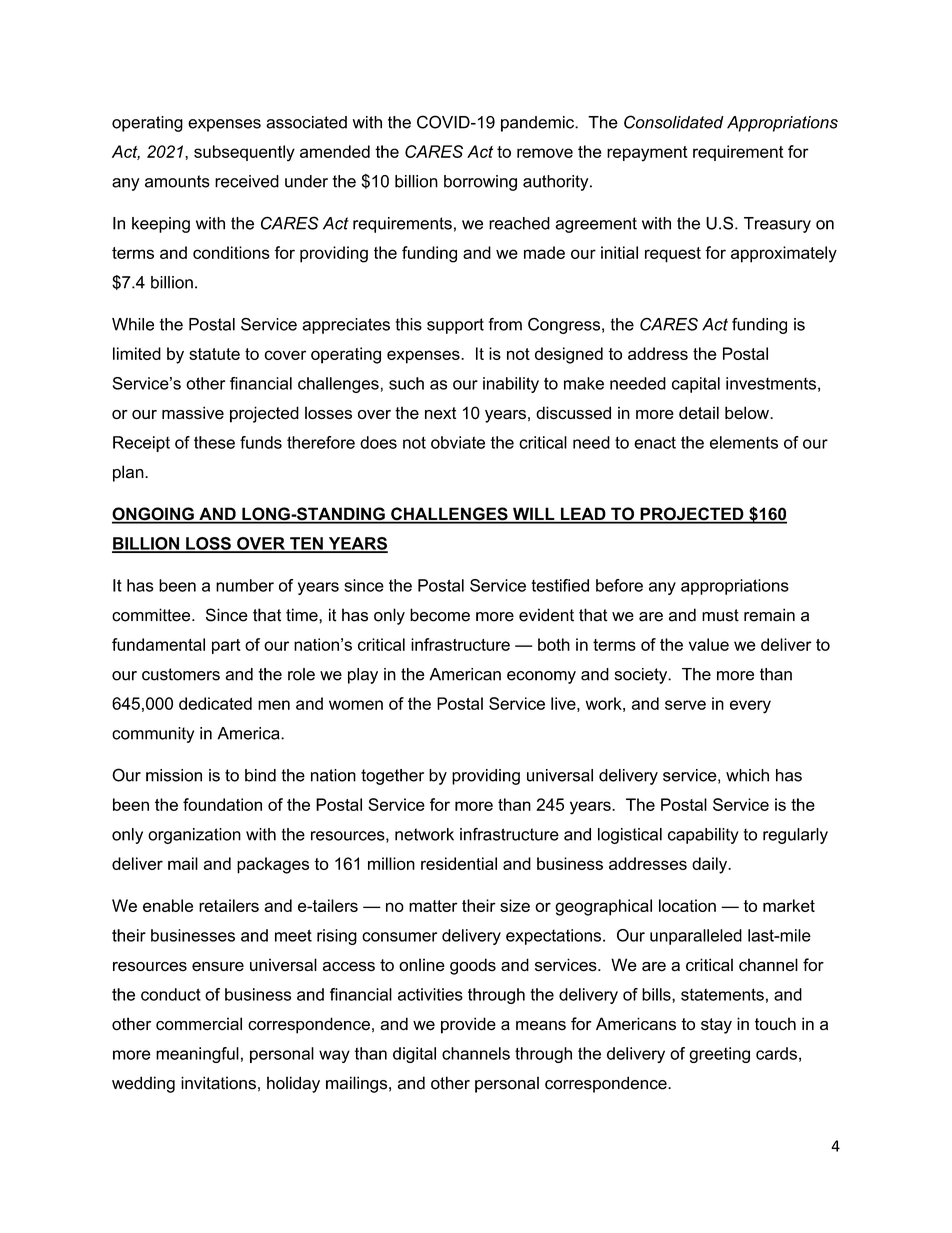  What do you see at coordinates (674, 122) in the document?
I see `Consolidated` at bounding box center [674, 122].
